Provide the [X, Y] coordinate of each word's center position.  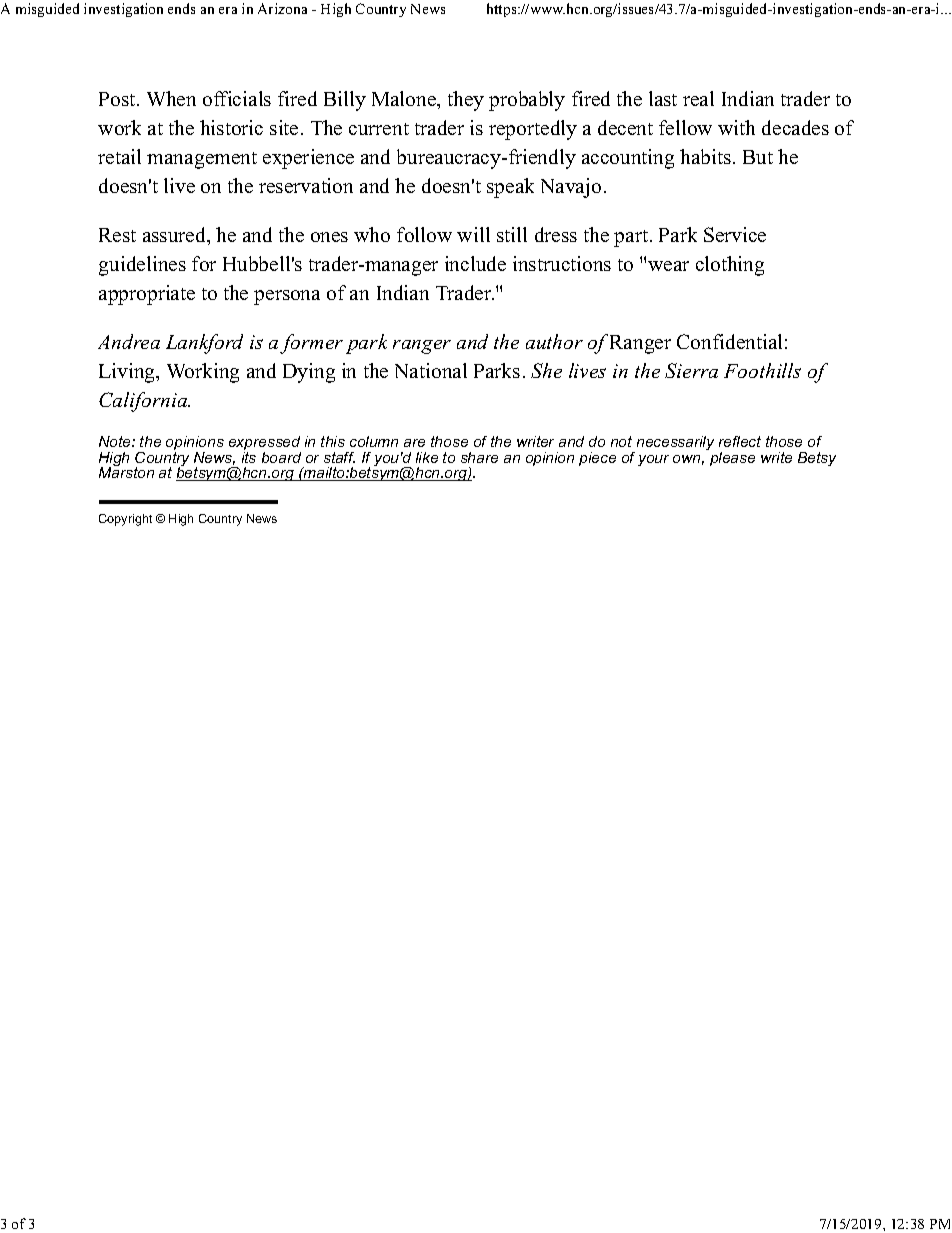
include [475, 263]
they [466, 101]
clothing [730, 266]
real [698, 98]
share [479, 457]
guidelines [142, 266]
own [688, 460]
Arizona [282, 8]
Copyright [125, 520]
